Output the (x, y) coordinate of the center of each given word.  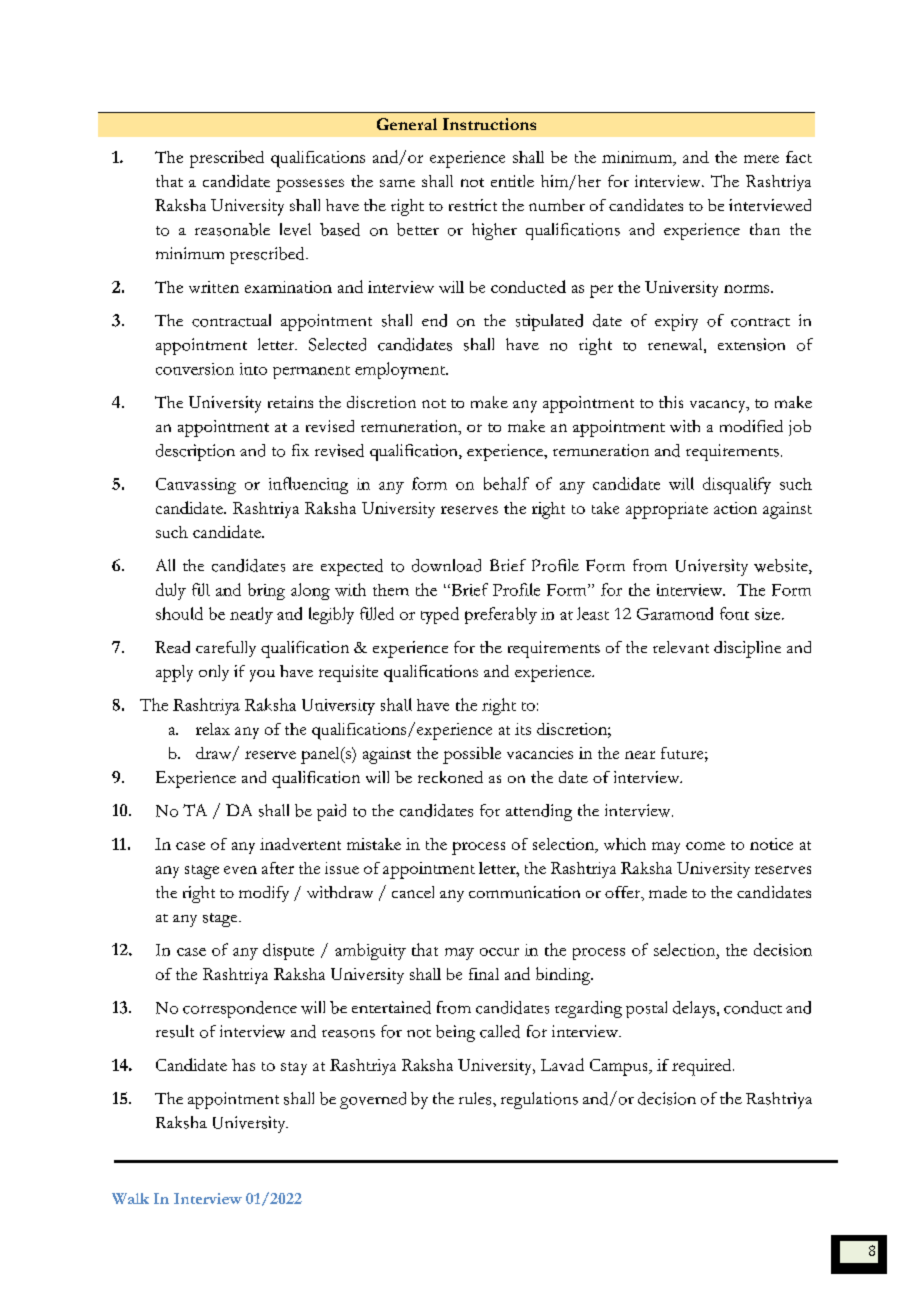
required (703, 1067)
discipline (747, 649)
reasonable (232, 229)
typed (440, 615)
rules (476, 1098)
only (214, 673)
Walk (130, 1198)
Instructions (489, 124)
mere (761, 159)
